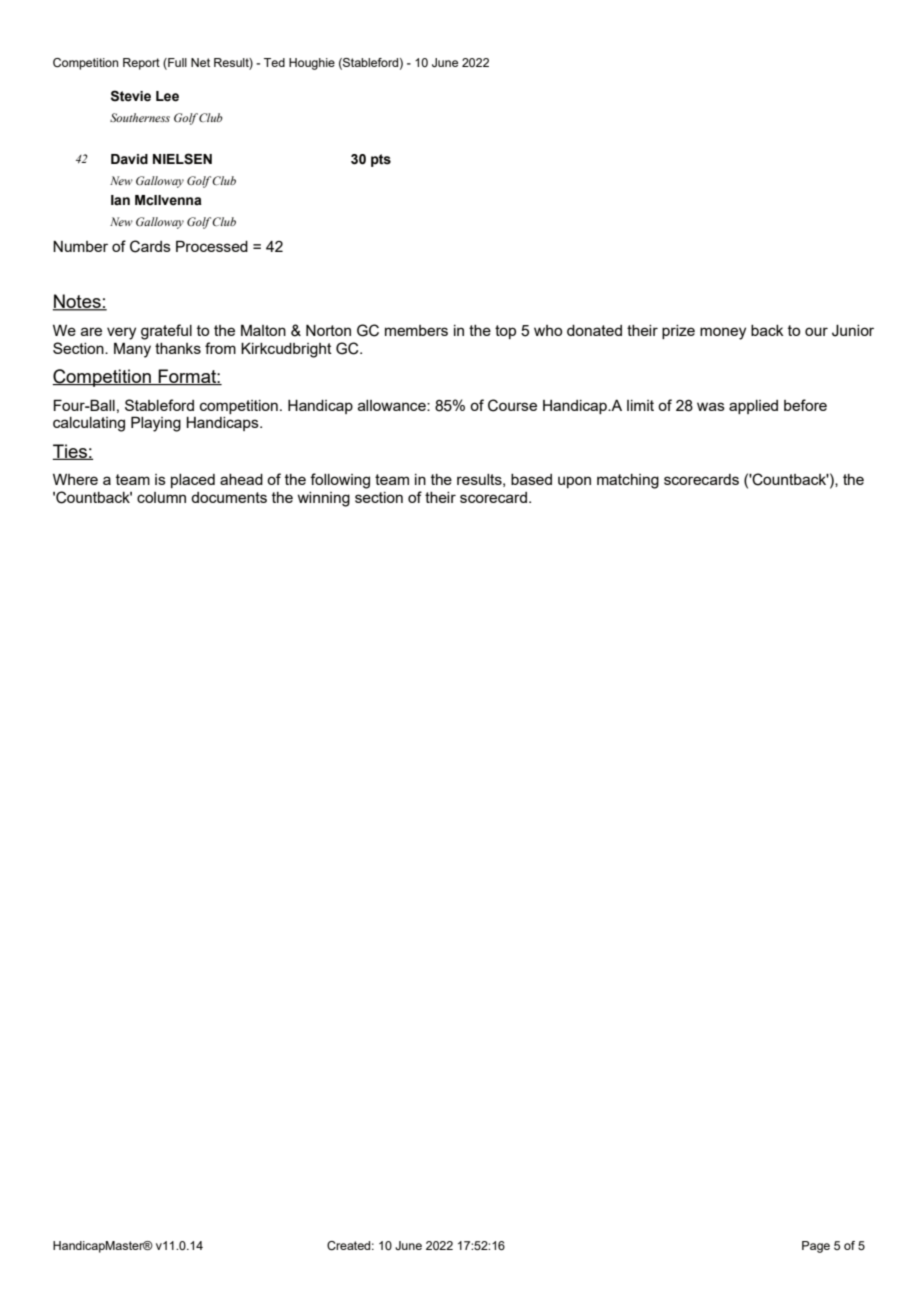 This screenshot has height=1308, width=924. What do you see at coordinates (753, 407) in the screenshot?
I see `applied` at bounding box center [753, 407].
